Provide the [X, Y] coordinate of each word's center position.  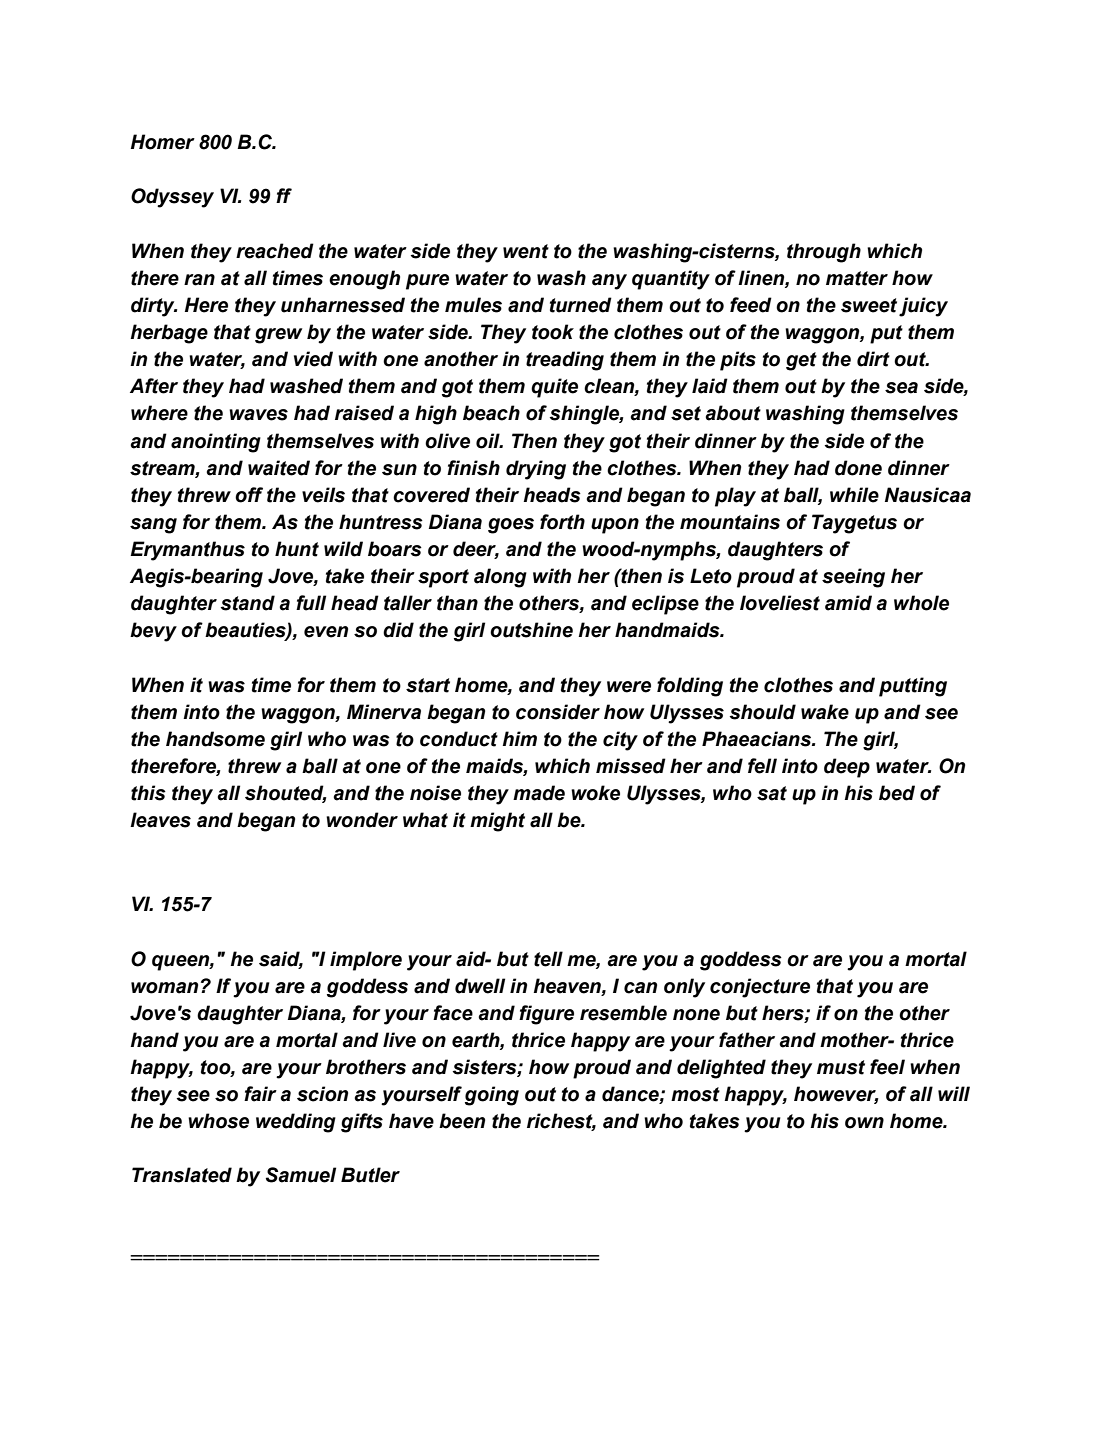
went [526, 251]
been [462, 1121]
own [864, 1123]
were [629, 687]
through [824, 253]
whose [218, 1121]
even [326, 632]
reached [275, 251]
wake [825, 712]
